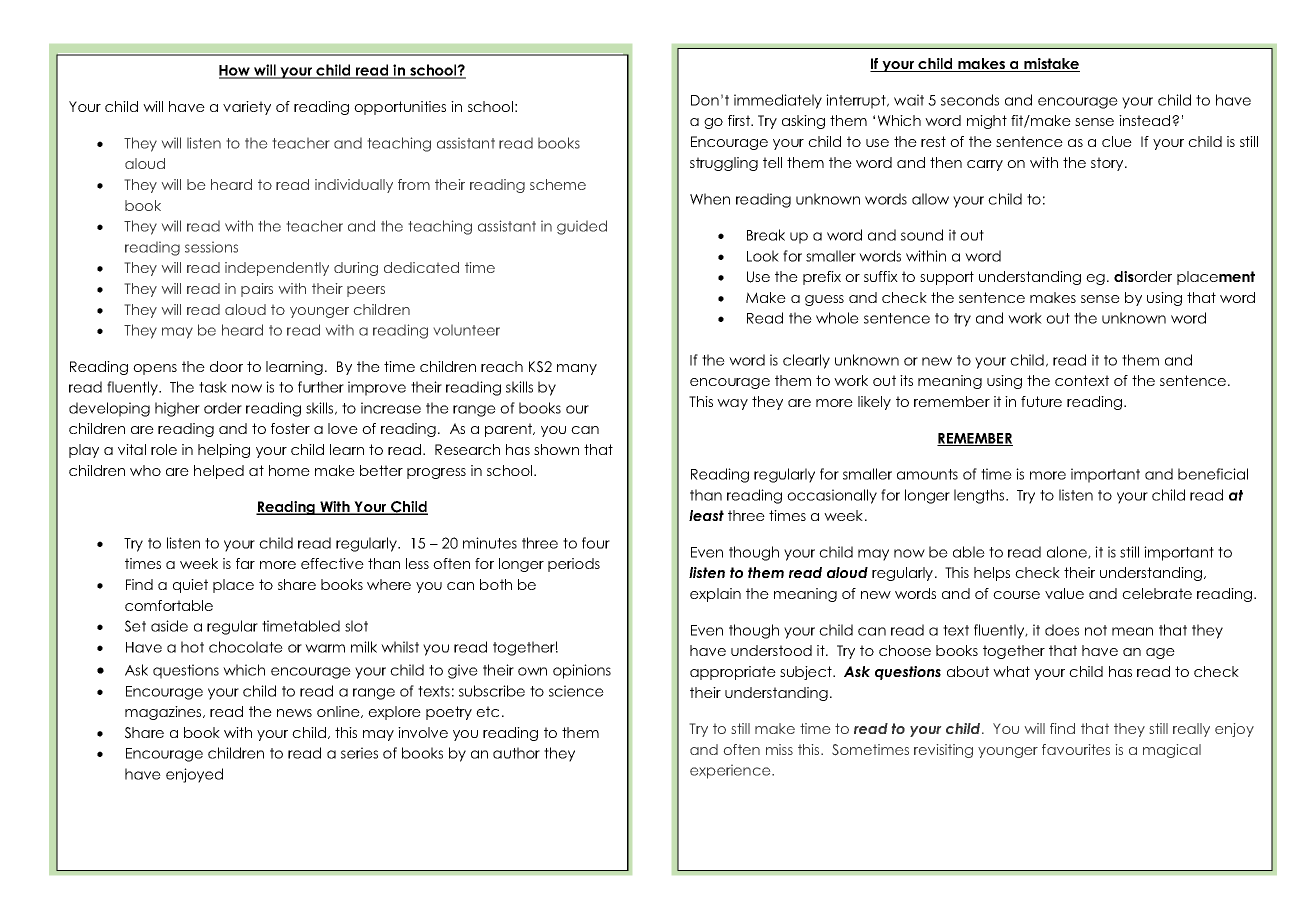 Image resolution: width=1308 pixels, height=924 pixels. I want to click on mistake, so click(1051, 65).
